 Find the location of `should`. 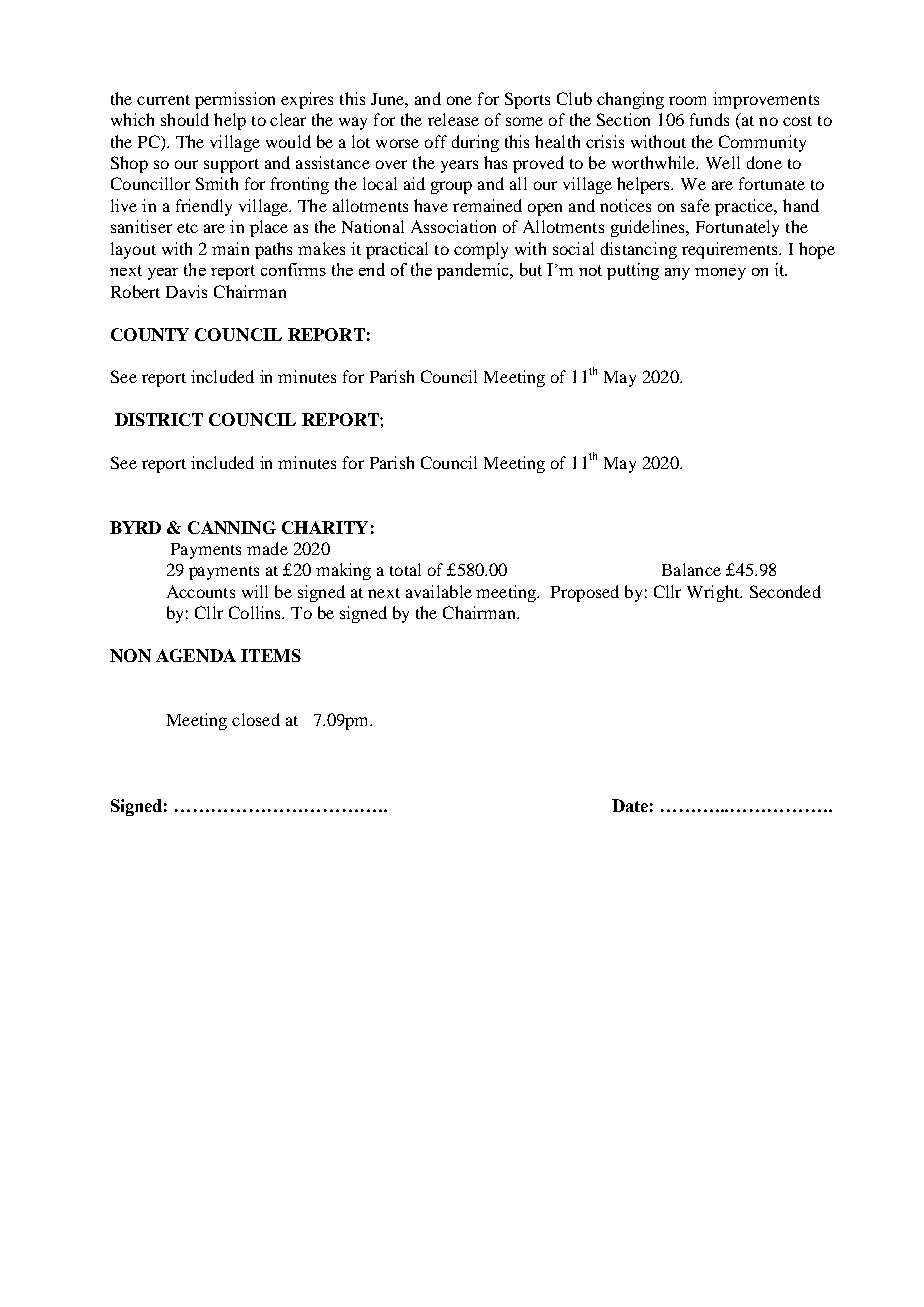

should is located at coordinates (185, 119).
